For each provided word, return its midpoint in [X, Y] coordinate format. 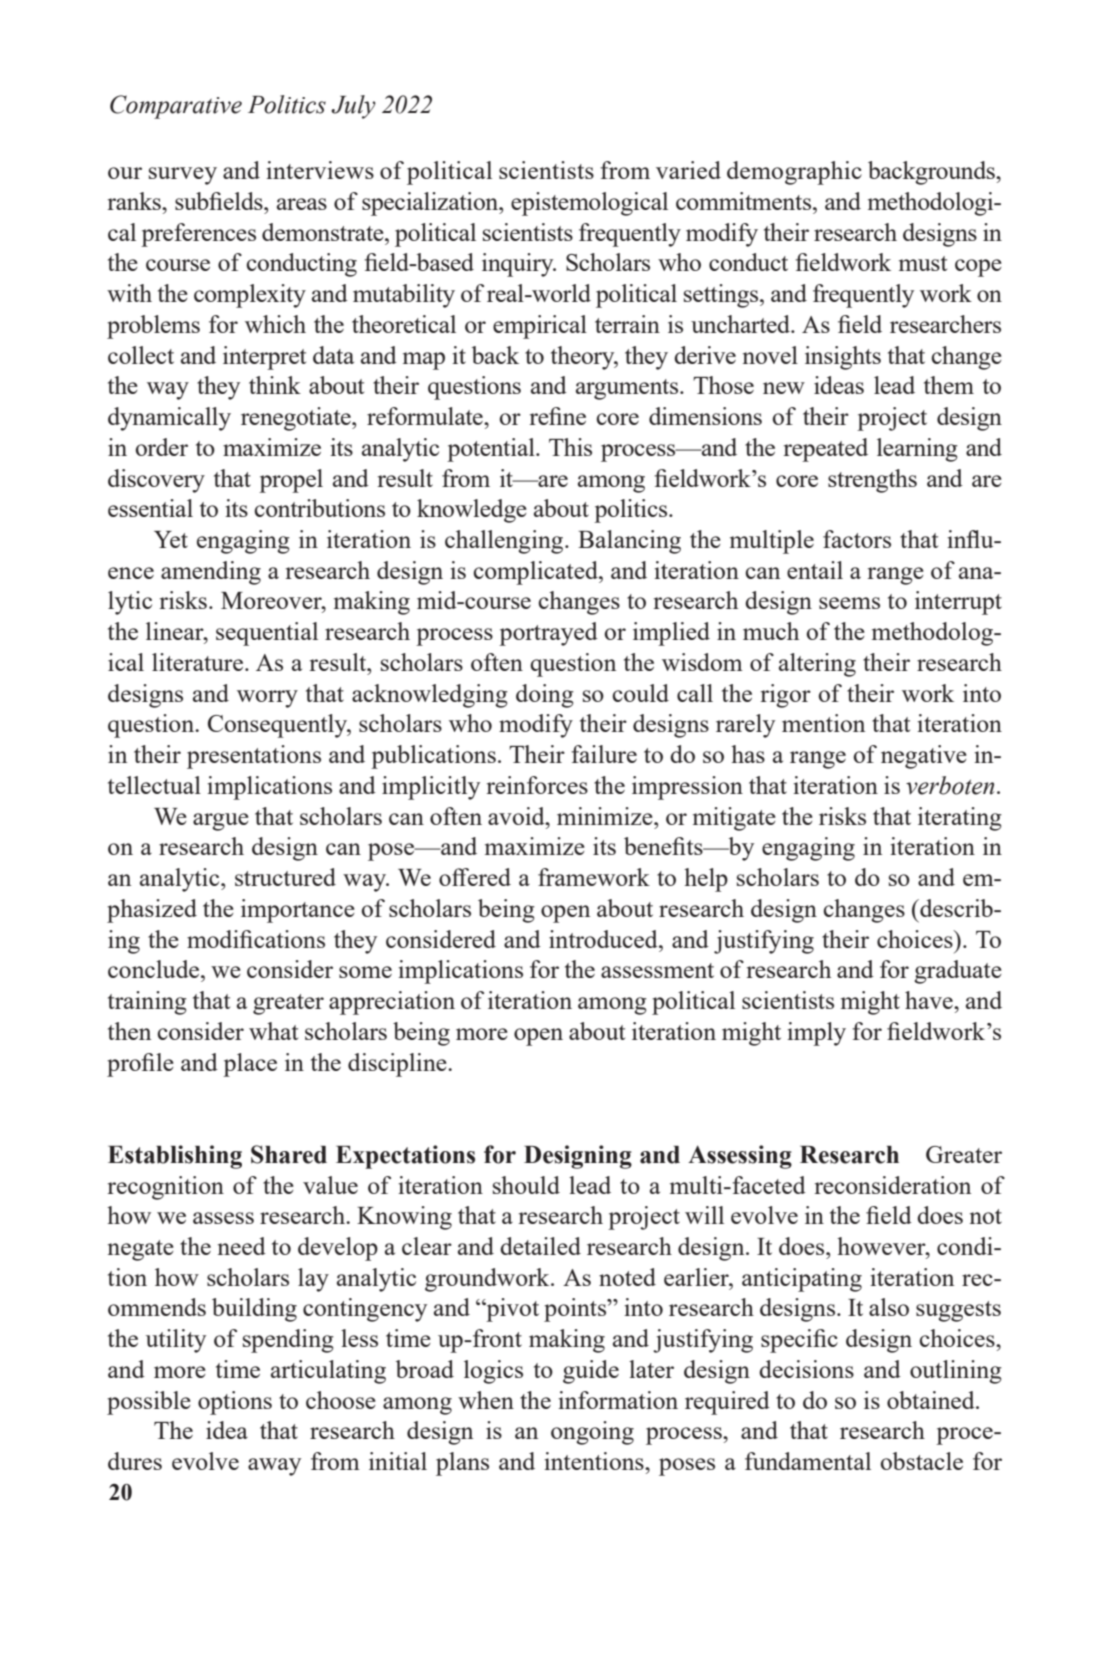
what [273, 1031]
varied [688, 170]
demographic [794, 173]
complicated [536, 573]
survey [183, 176]
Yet [171, 539]
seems [849, 603]
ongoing [592, 1433]
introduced [604, 939]
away [274, 1467]
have [930, 1000]
